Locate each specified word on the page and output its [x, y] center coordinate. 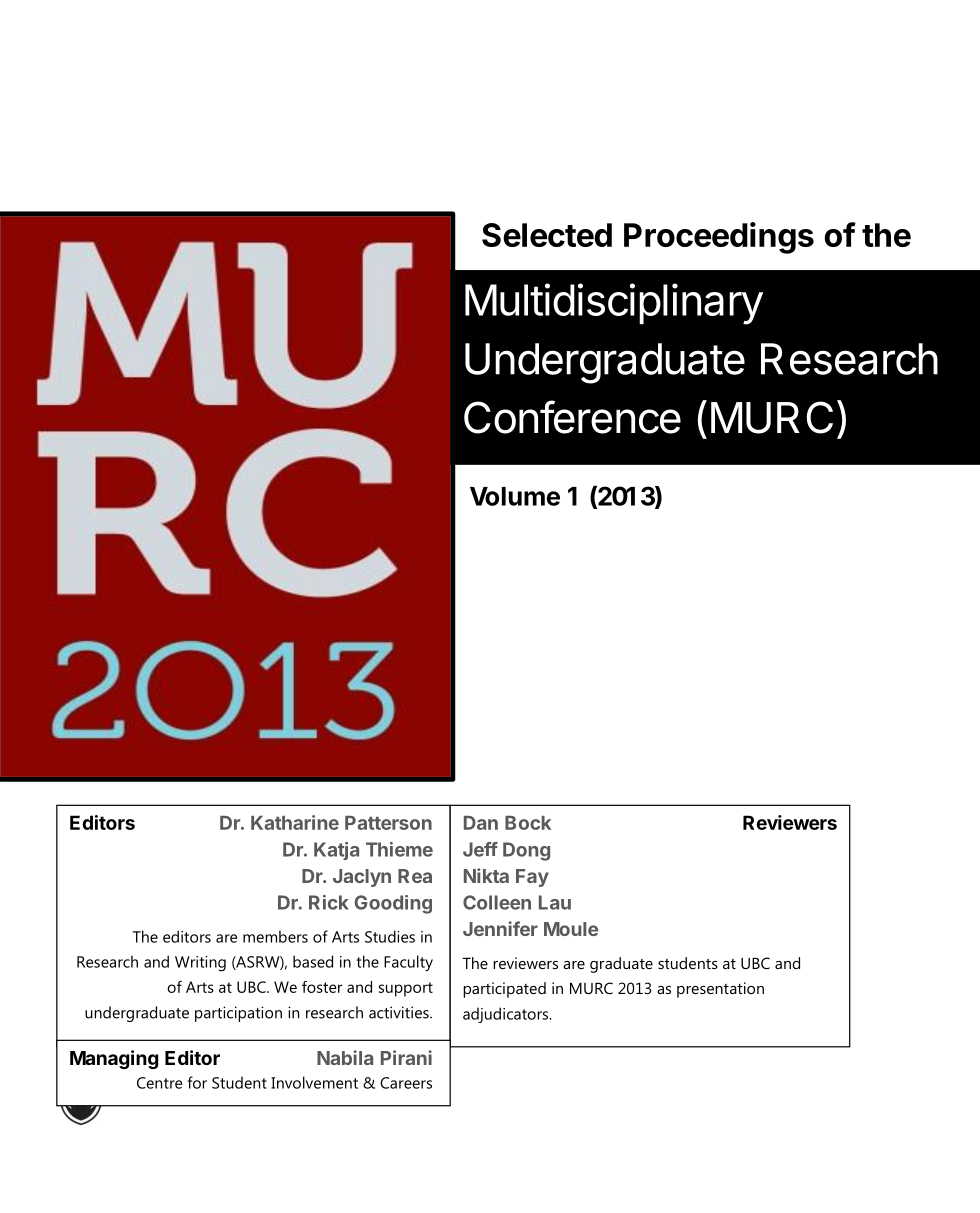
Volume [515, 496]
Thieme [399, 849]
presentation [720, 990]
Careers [406, 1083]
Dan [481, 823]
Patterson [388, 823]
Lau [555, 902]
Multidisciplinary [614, 304]
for [197, 1082]
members [275, 936]
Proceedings [719, 238]
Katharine [295, 822]
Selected [547, 235]
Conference [572, 417]
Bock [528, 823]
